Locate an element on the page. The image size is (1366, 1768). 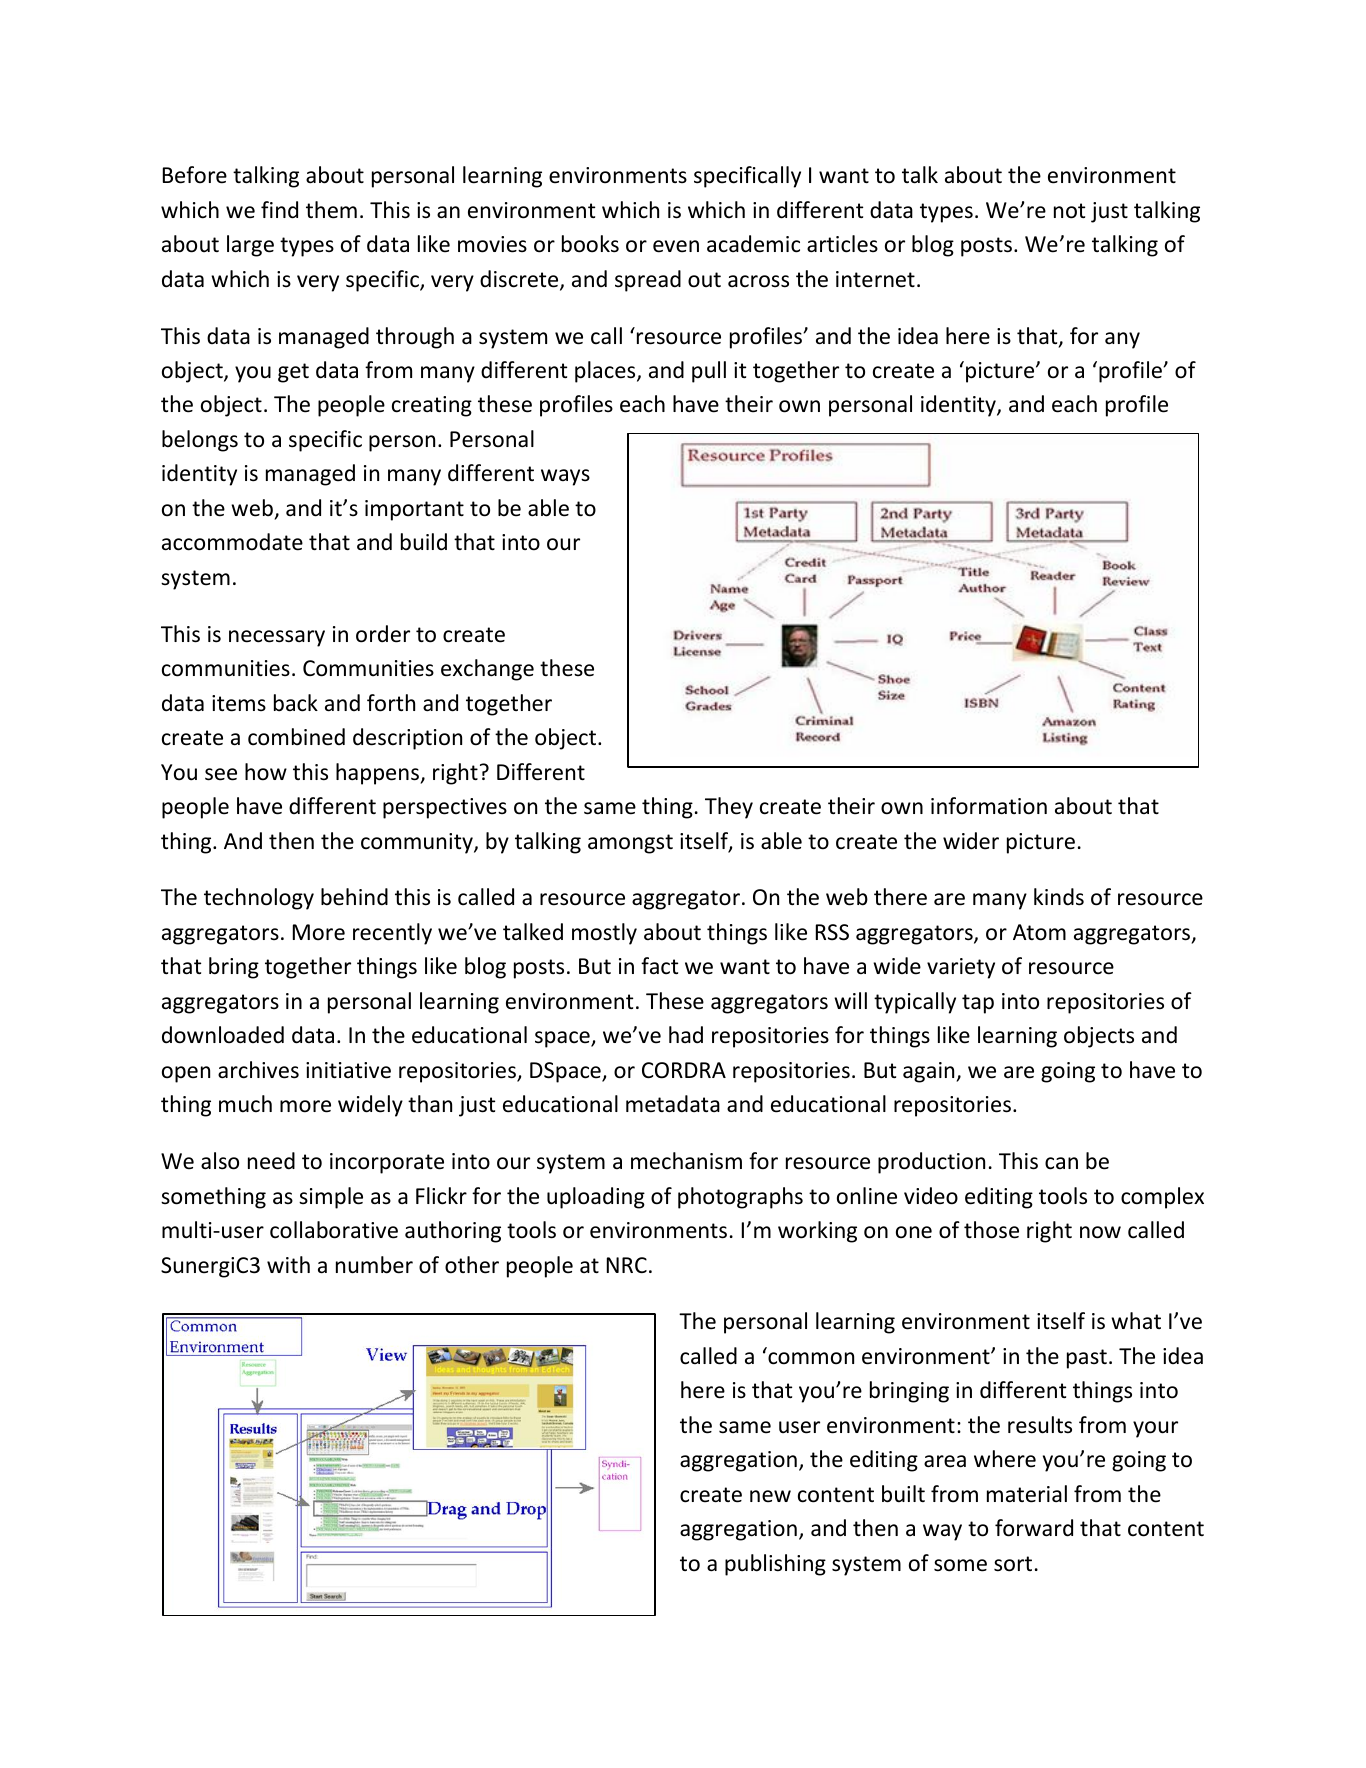
had is located at coordinates (686, 1035).
